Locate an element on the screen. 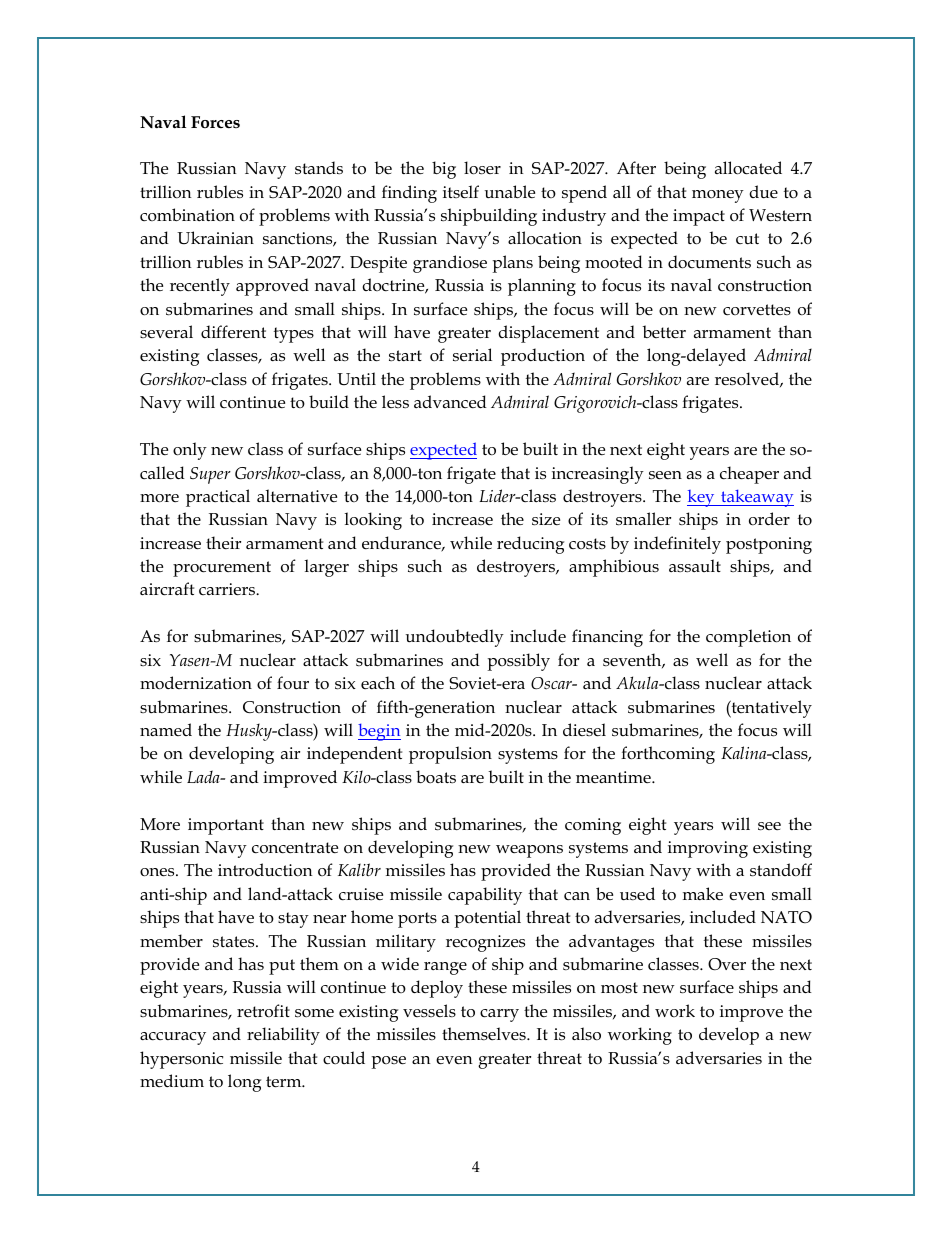 The height and width of the screenshot is (1233, 952). carriers is located at coordinates (228, 589).
